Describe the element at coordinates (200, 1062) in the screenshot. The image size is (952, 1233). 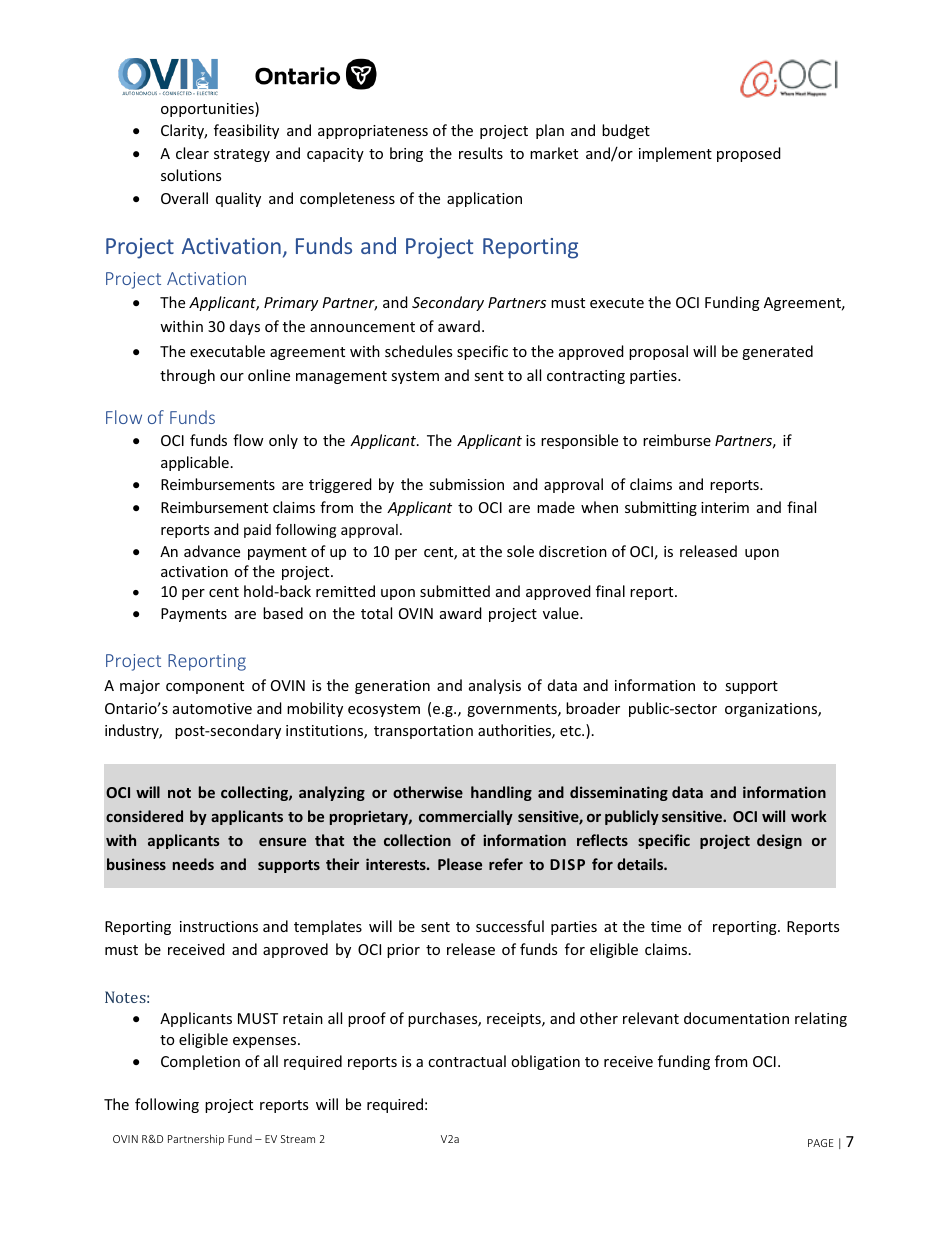
I see `Completion` at that location.
